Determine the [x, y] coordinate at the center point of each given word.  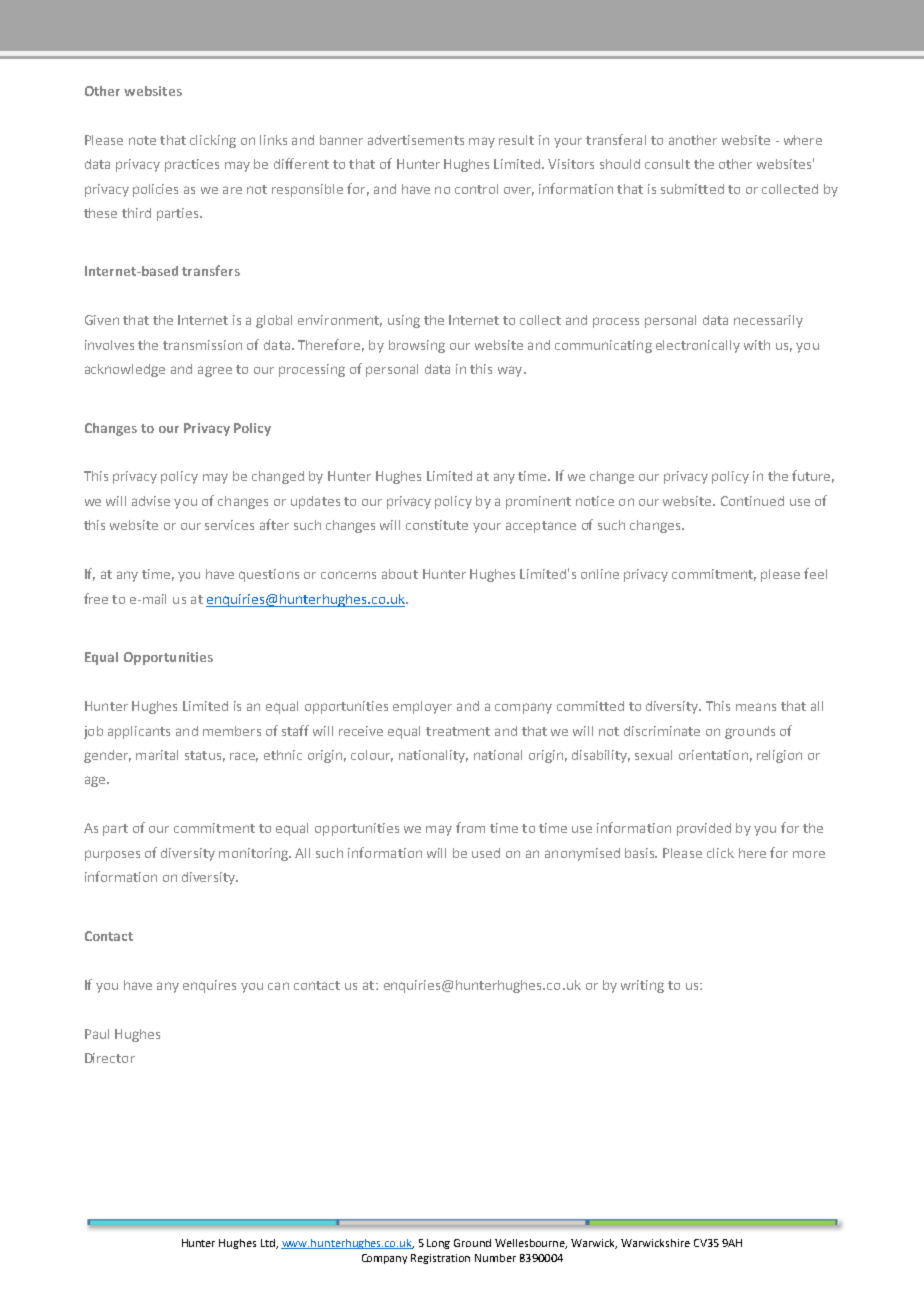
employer [422, 707]
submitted [692, 189]
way [511, 371]
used [486, 853]
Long [438, 1244]
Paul [97, 1034]
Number [495, 1258]
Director [110, 1058]
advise [151, 501]
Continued [752, 501]
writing [642, 986]
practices [192, 165]
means [756, 707]
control [476, 189]
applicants [139, 732]
